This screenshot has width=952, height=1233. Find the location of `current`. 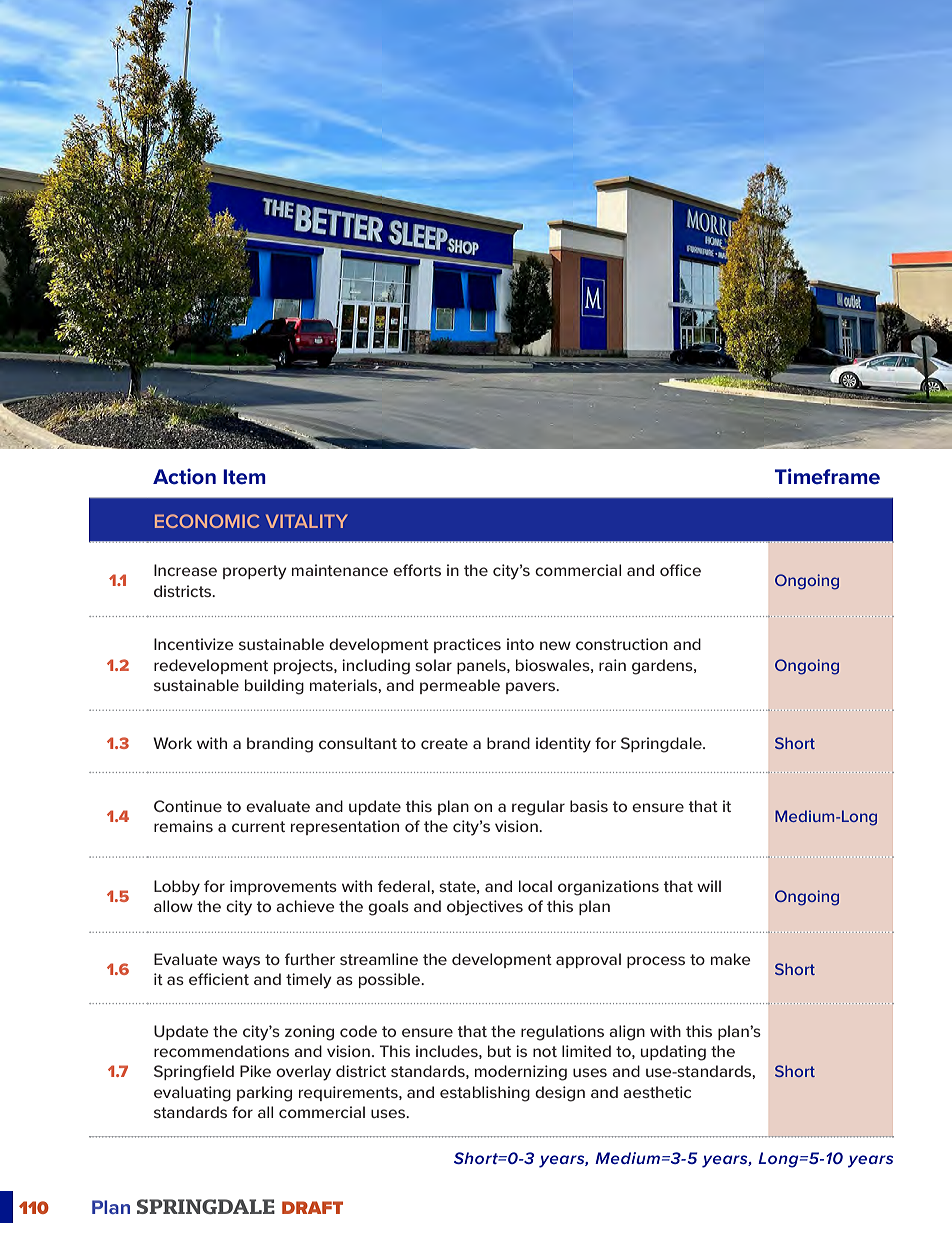

current is located at coordinates (258, 826).
